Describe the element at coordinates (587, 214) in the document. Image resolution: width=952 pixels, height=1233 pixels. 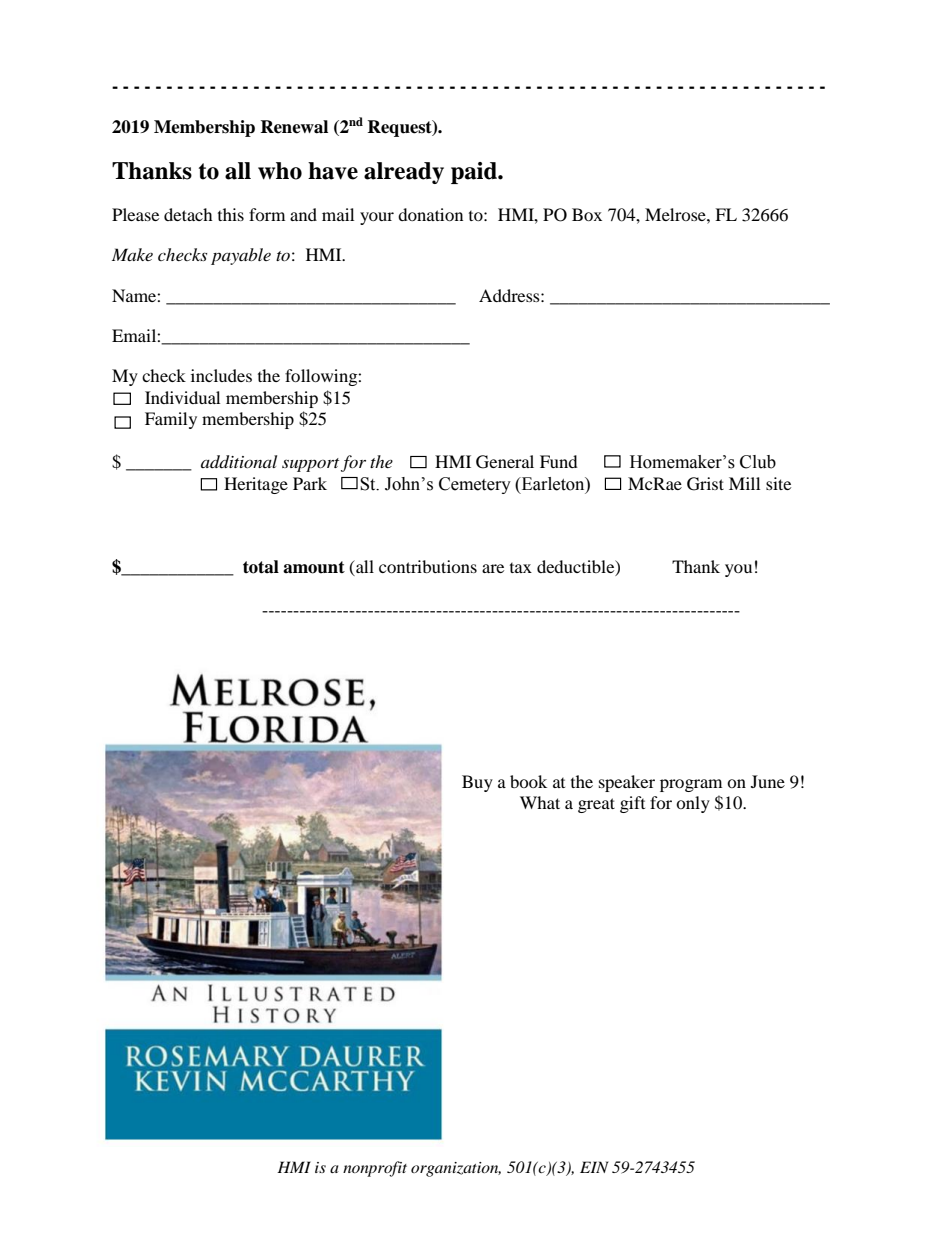
I see `Box` at that location.
